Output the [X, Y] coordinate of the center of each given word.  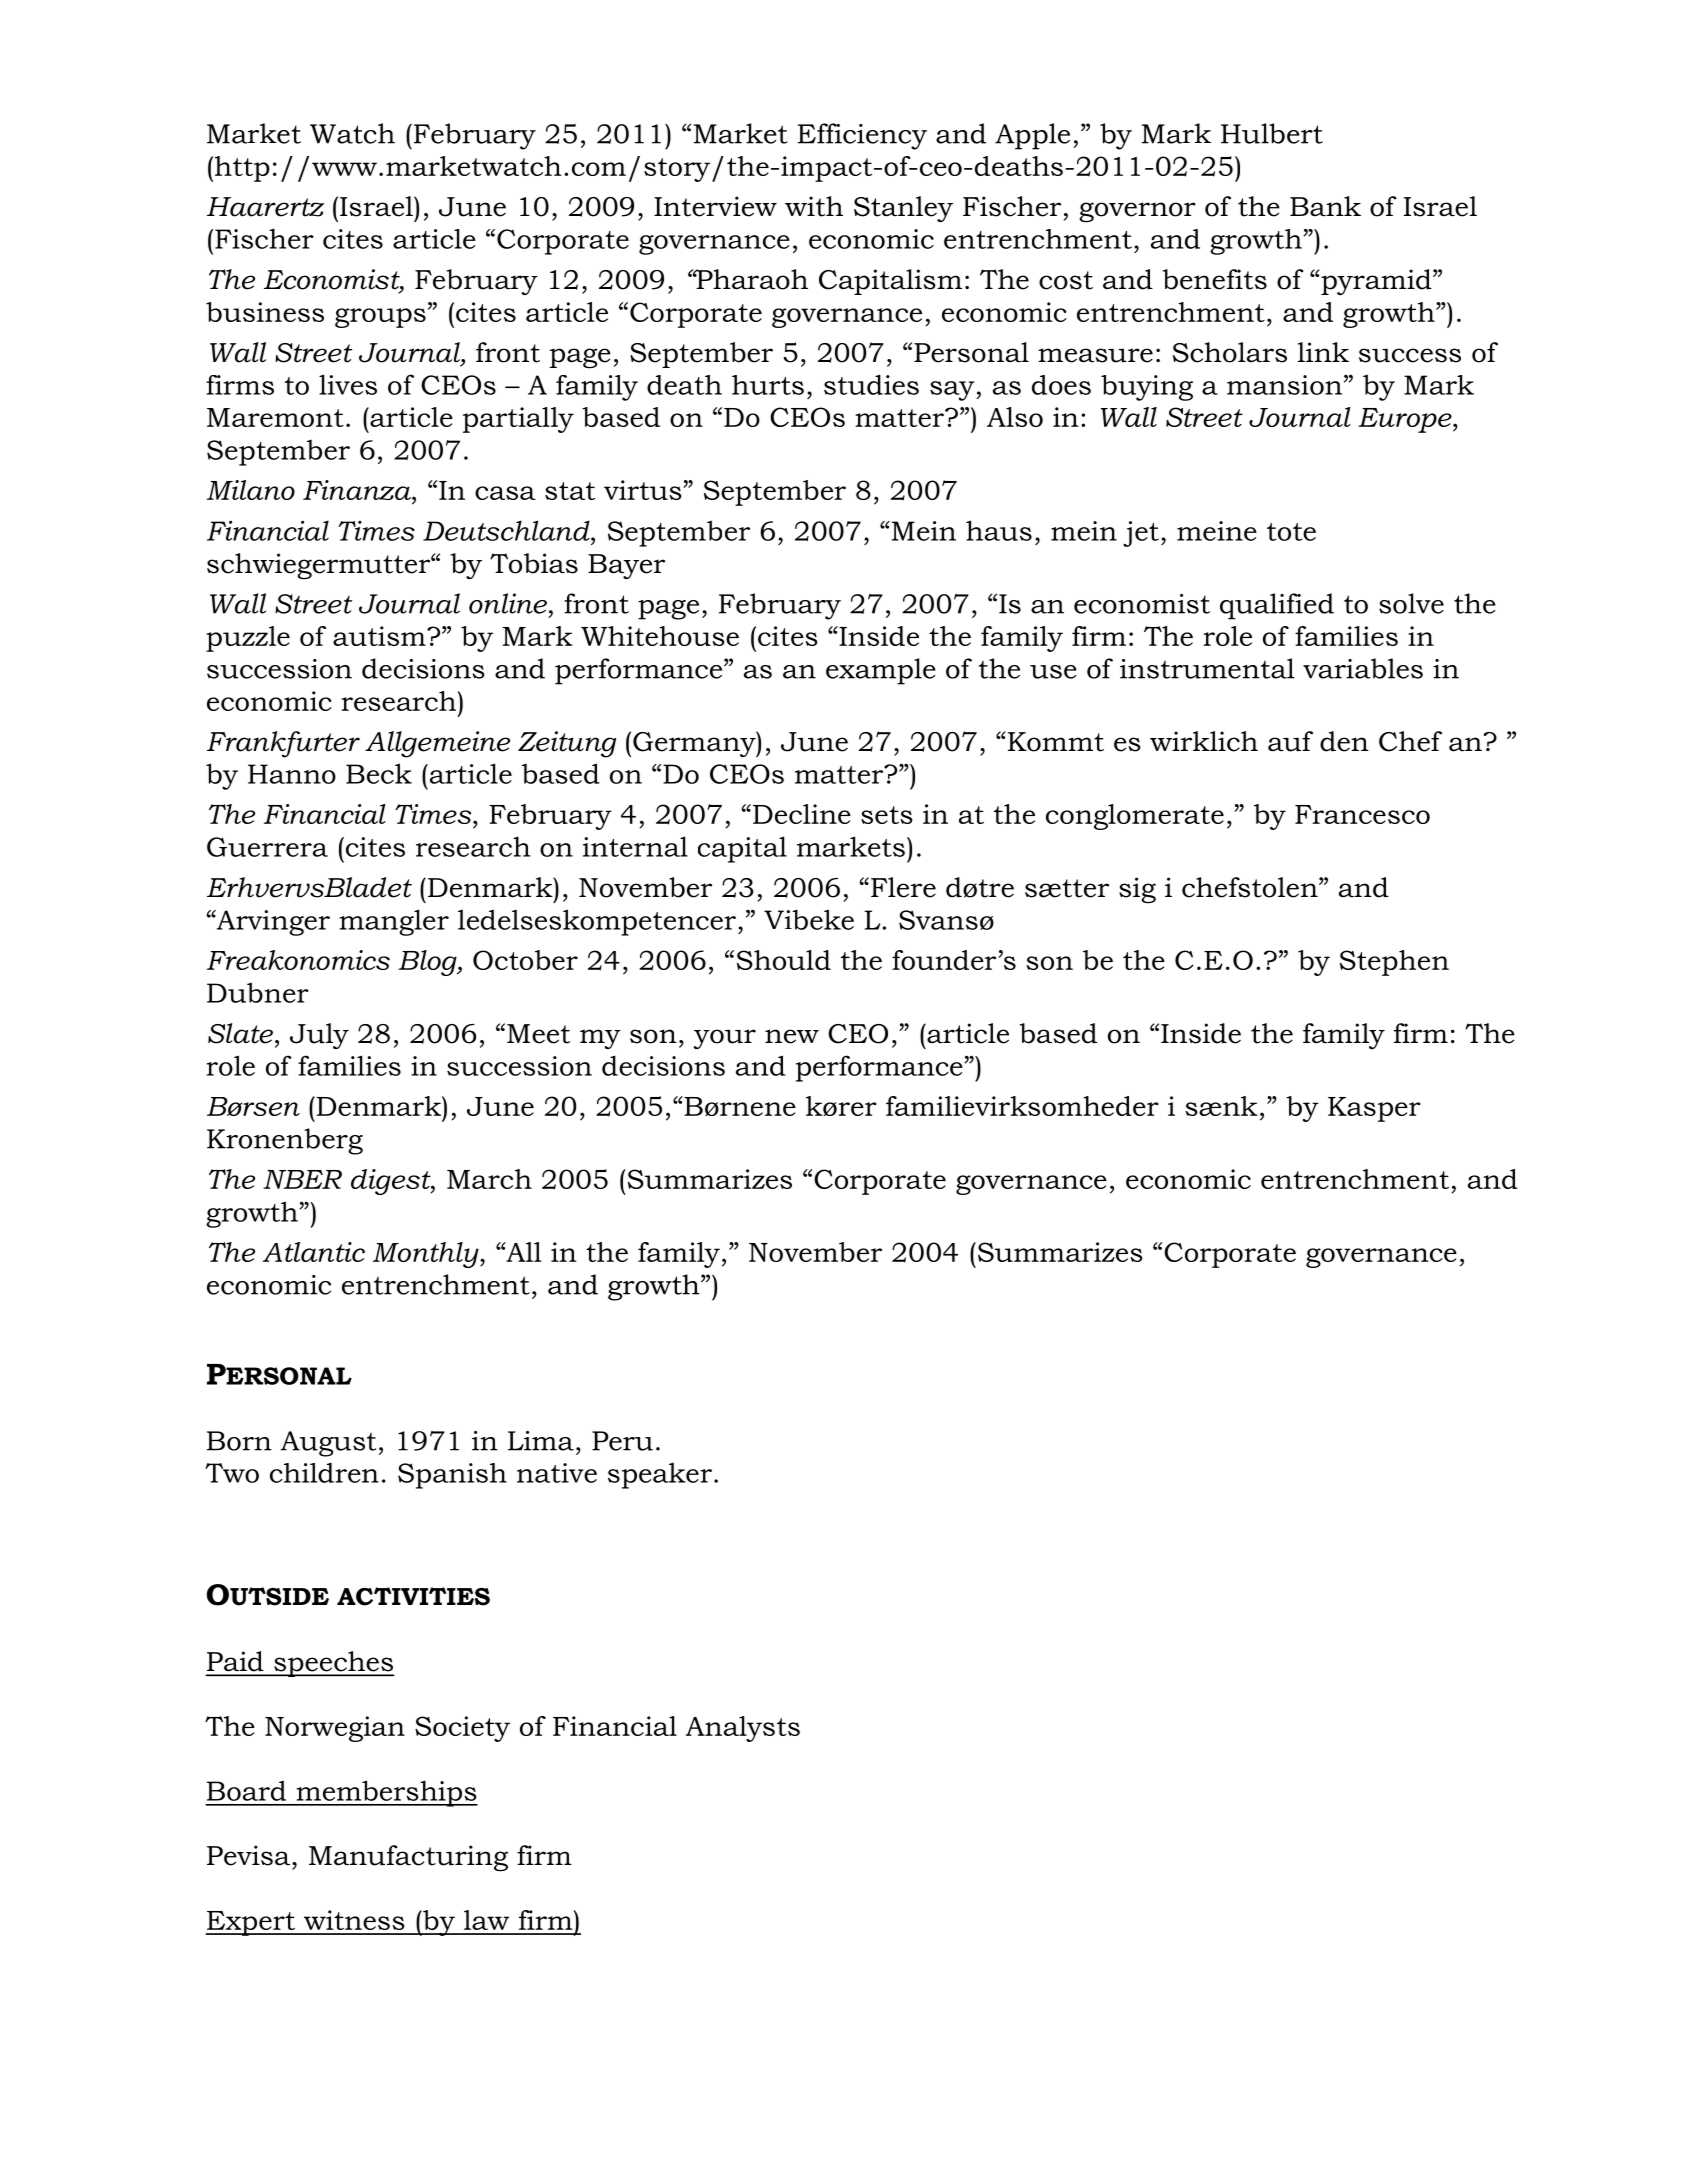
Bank [1325, 206]
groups [380, 318]
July [319, 1036]
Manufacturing [408, 1858]
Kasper [1374, 1109]
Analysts [743, 1729]
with [814, 206]
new [792, 1036]
